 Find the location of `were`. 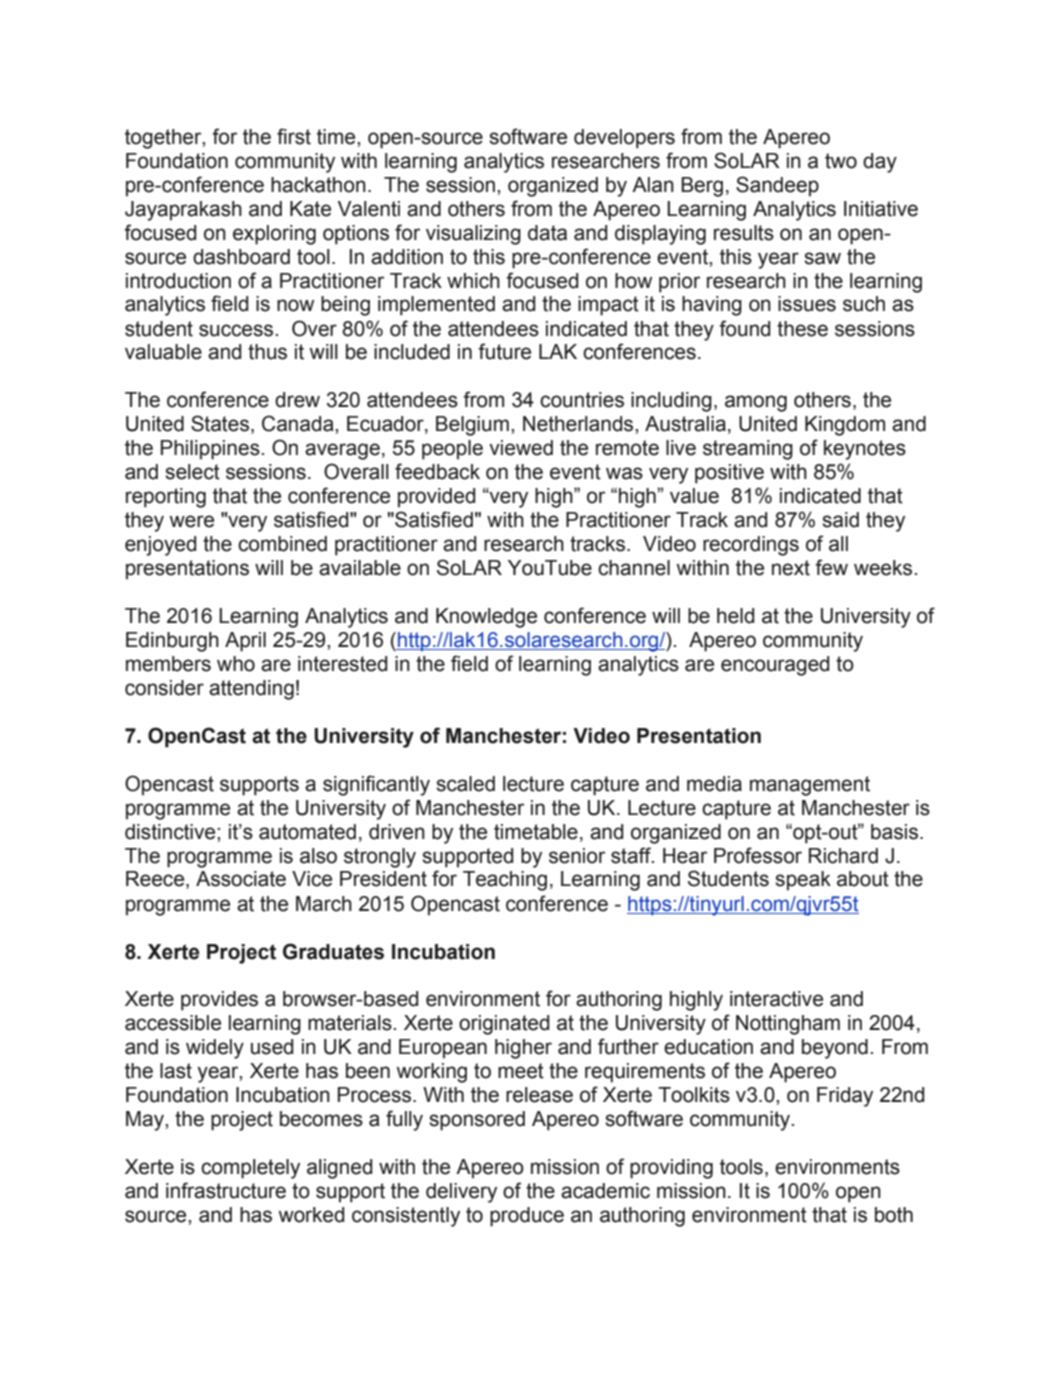

were is located at coordinates (191, 521).
